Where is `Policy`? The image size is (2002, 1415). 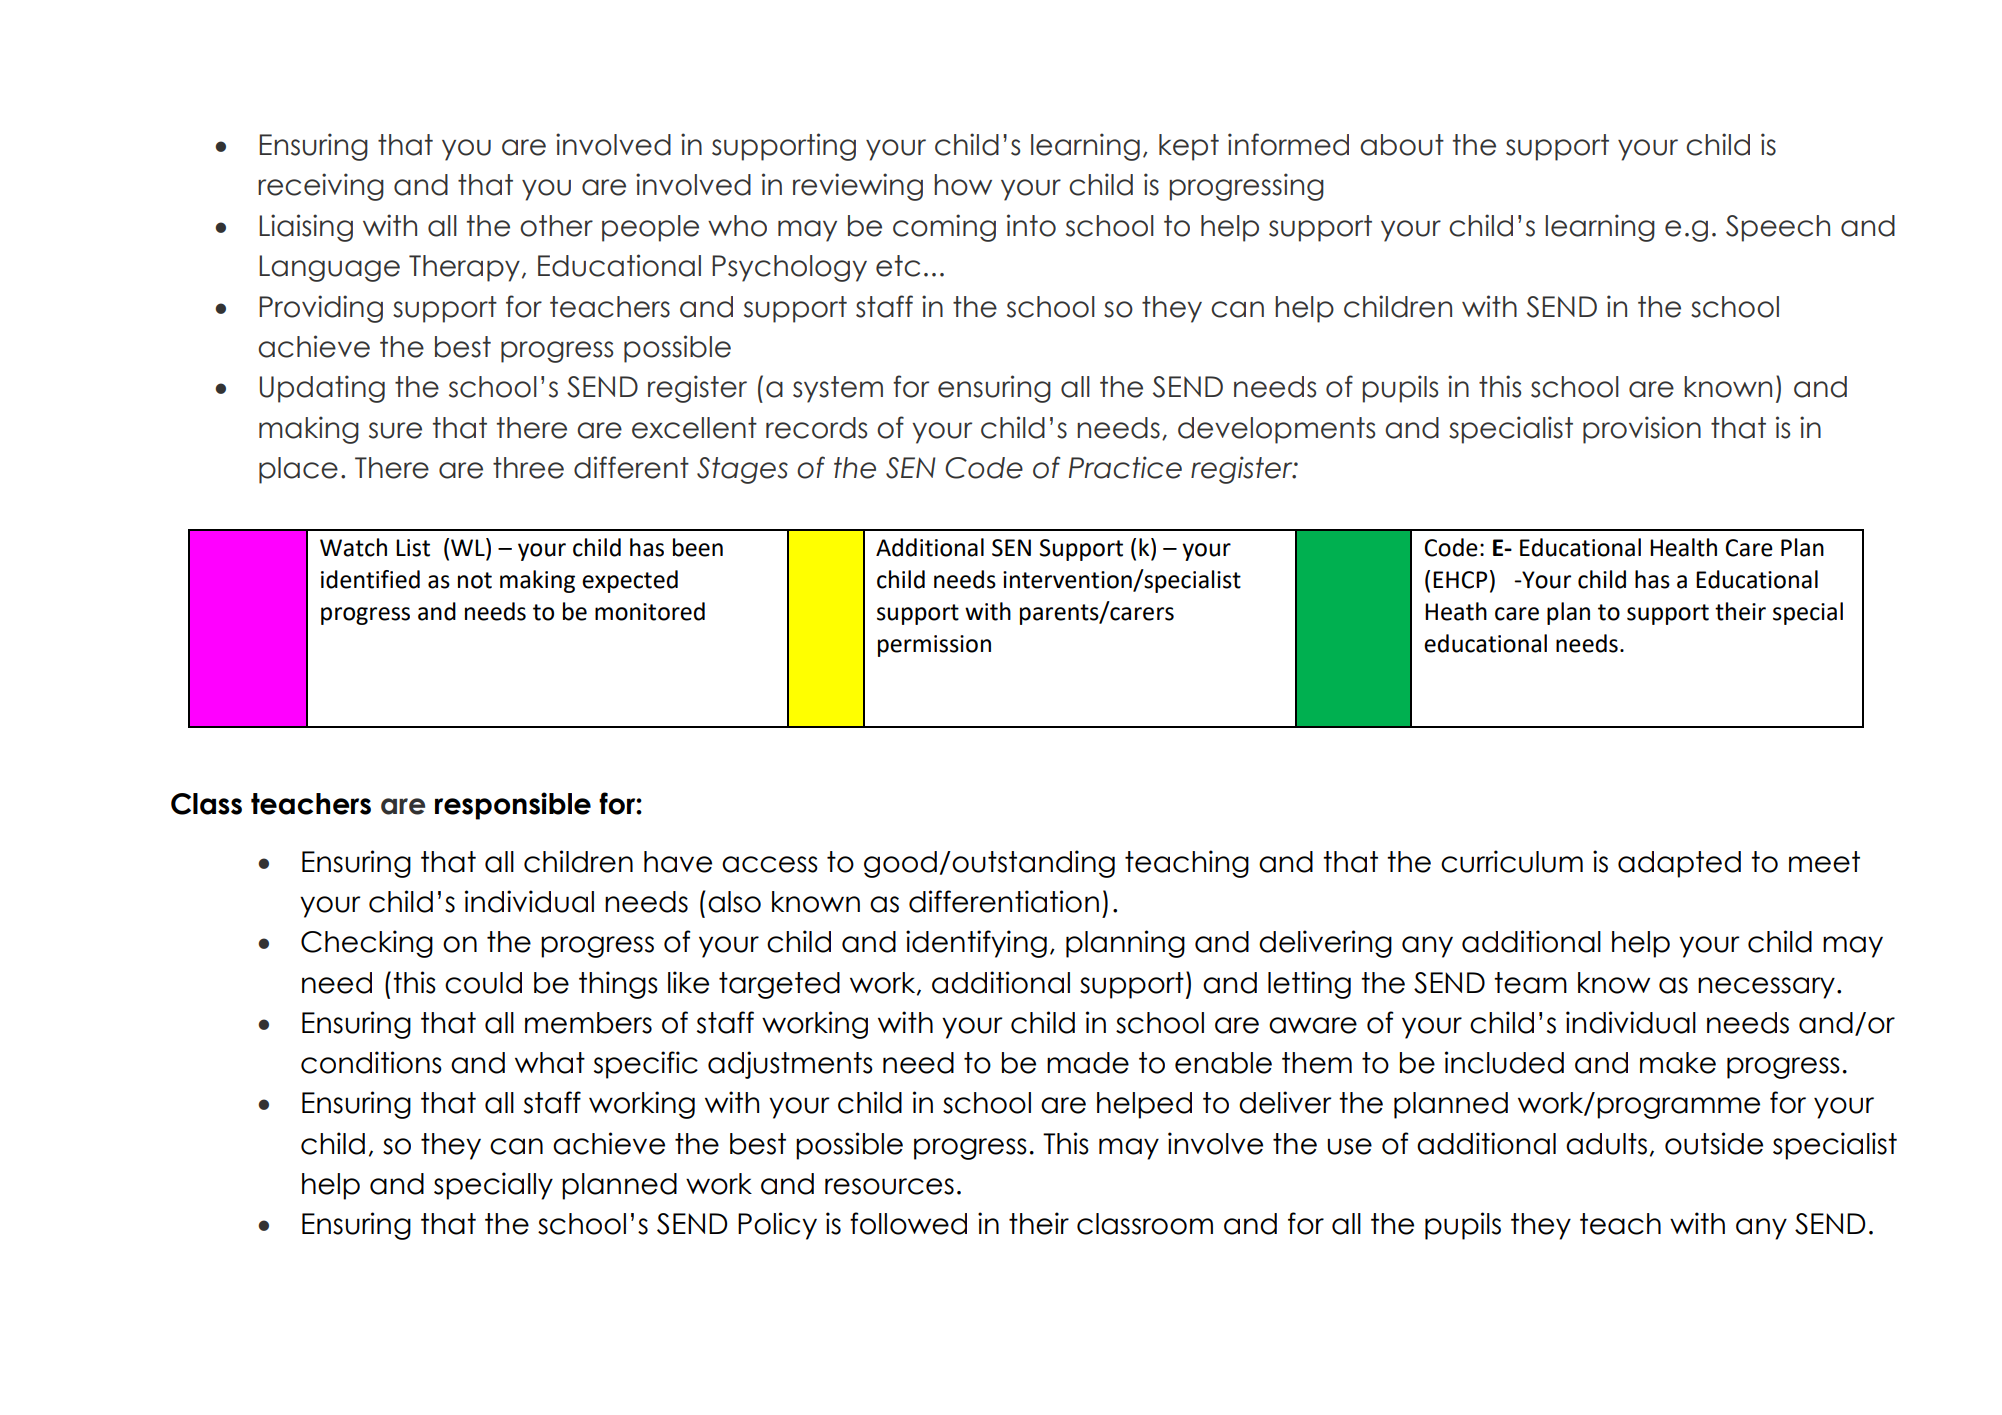 Policy is located at coordinates (777, 1226).
